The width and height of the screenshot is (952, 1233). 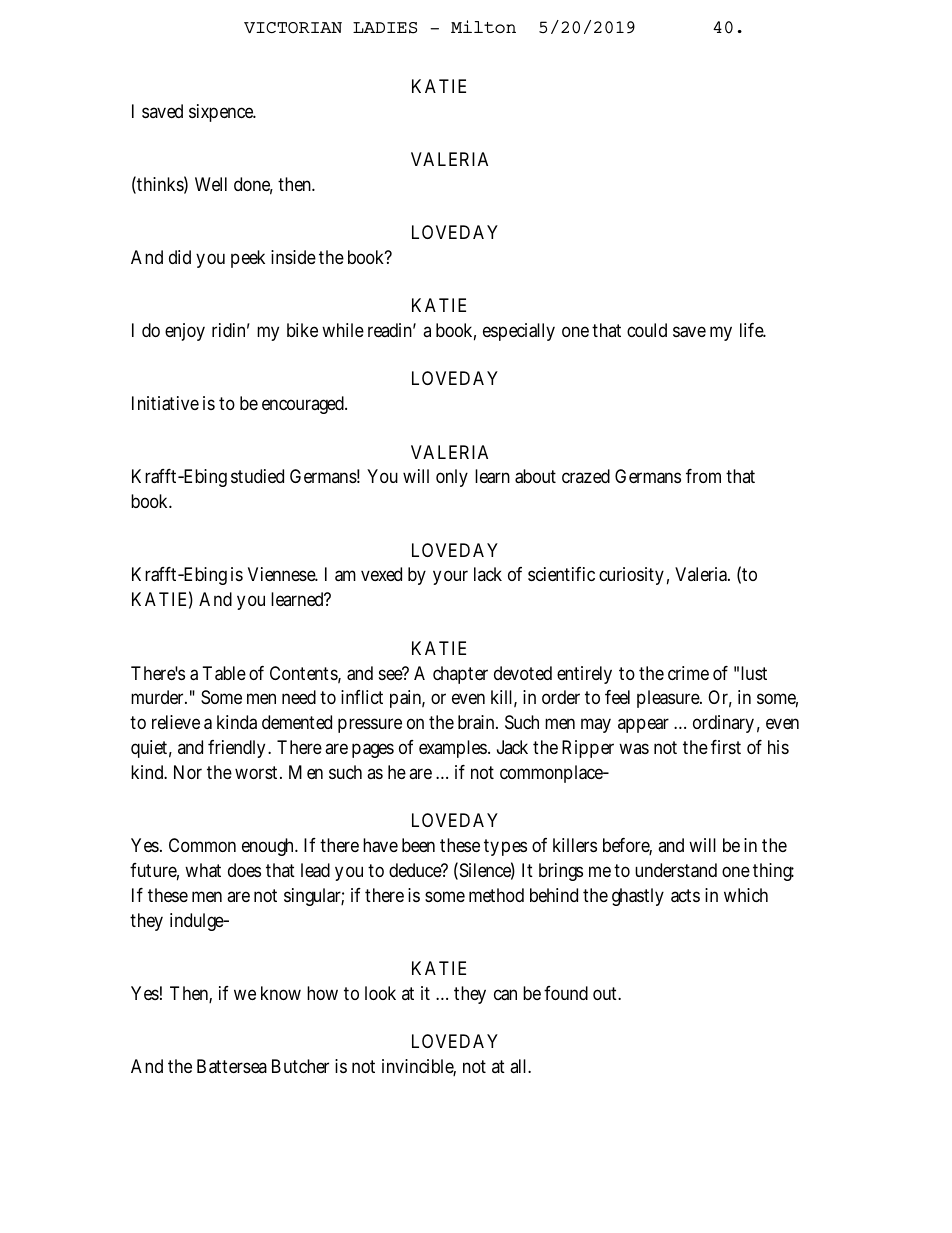 I want to click on lack, so click(x=488, y=574).
